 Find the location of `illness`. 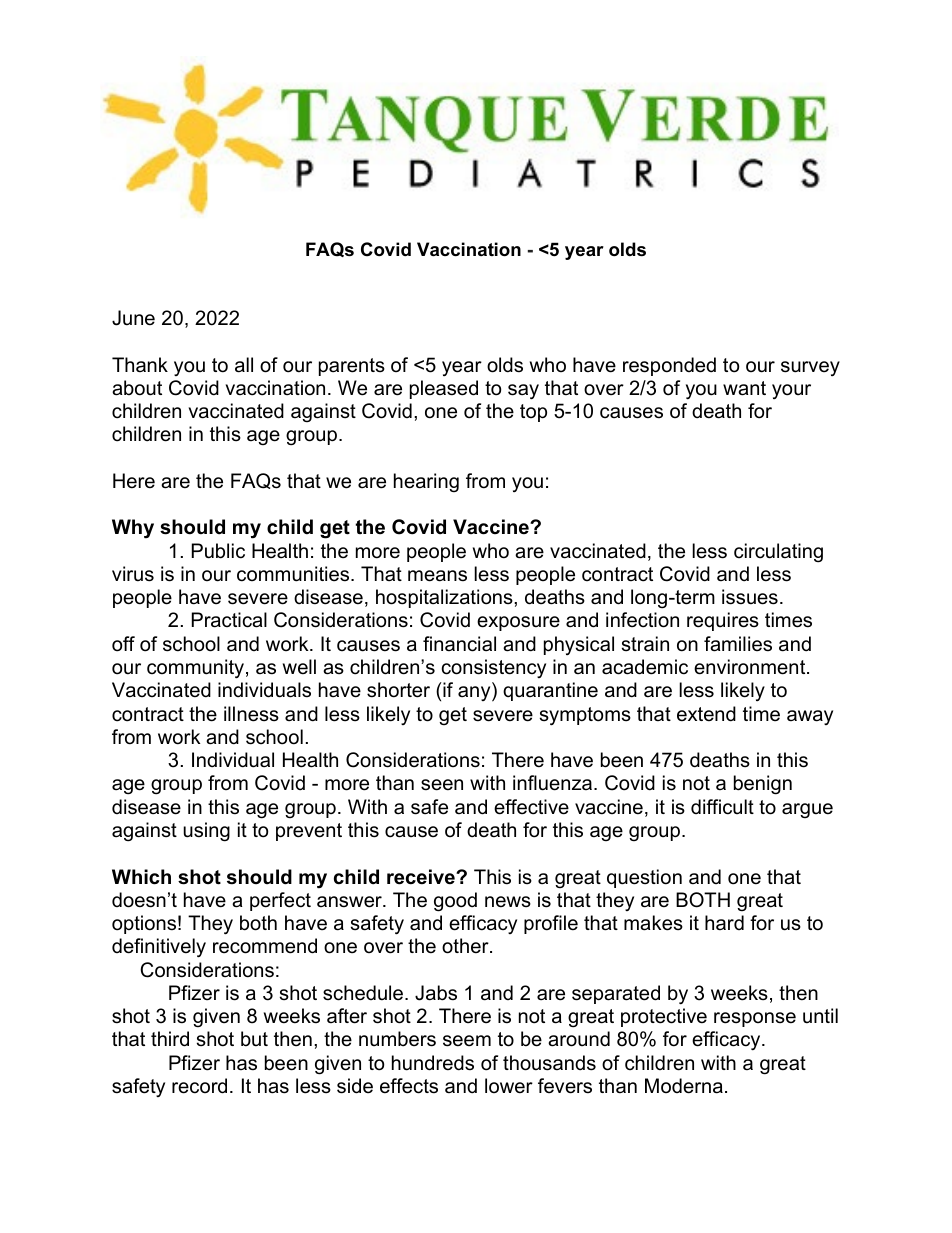

illness is located at coordinates (251, 714).
